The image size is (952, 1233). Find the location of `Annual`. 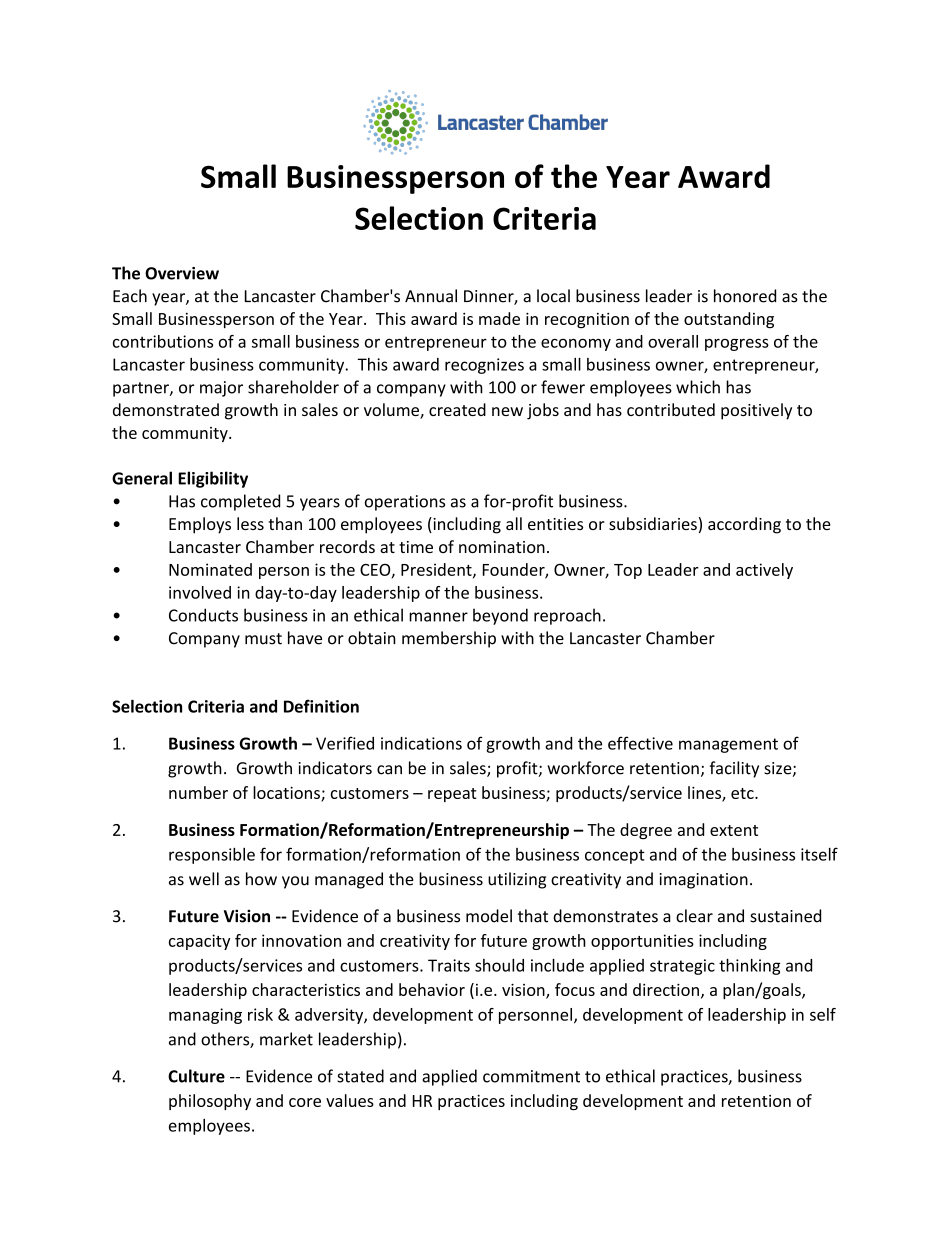

Annual is located at coordinates (431, 296).
